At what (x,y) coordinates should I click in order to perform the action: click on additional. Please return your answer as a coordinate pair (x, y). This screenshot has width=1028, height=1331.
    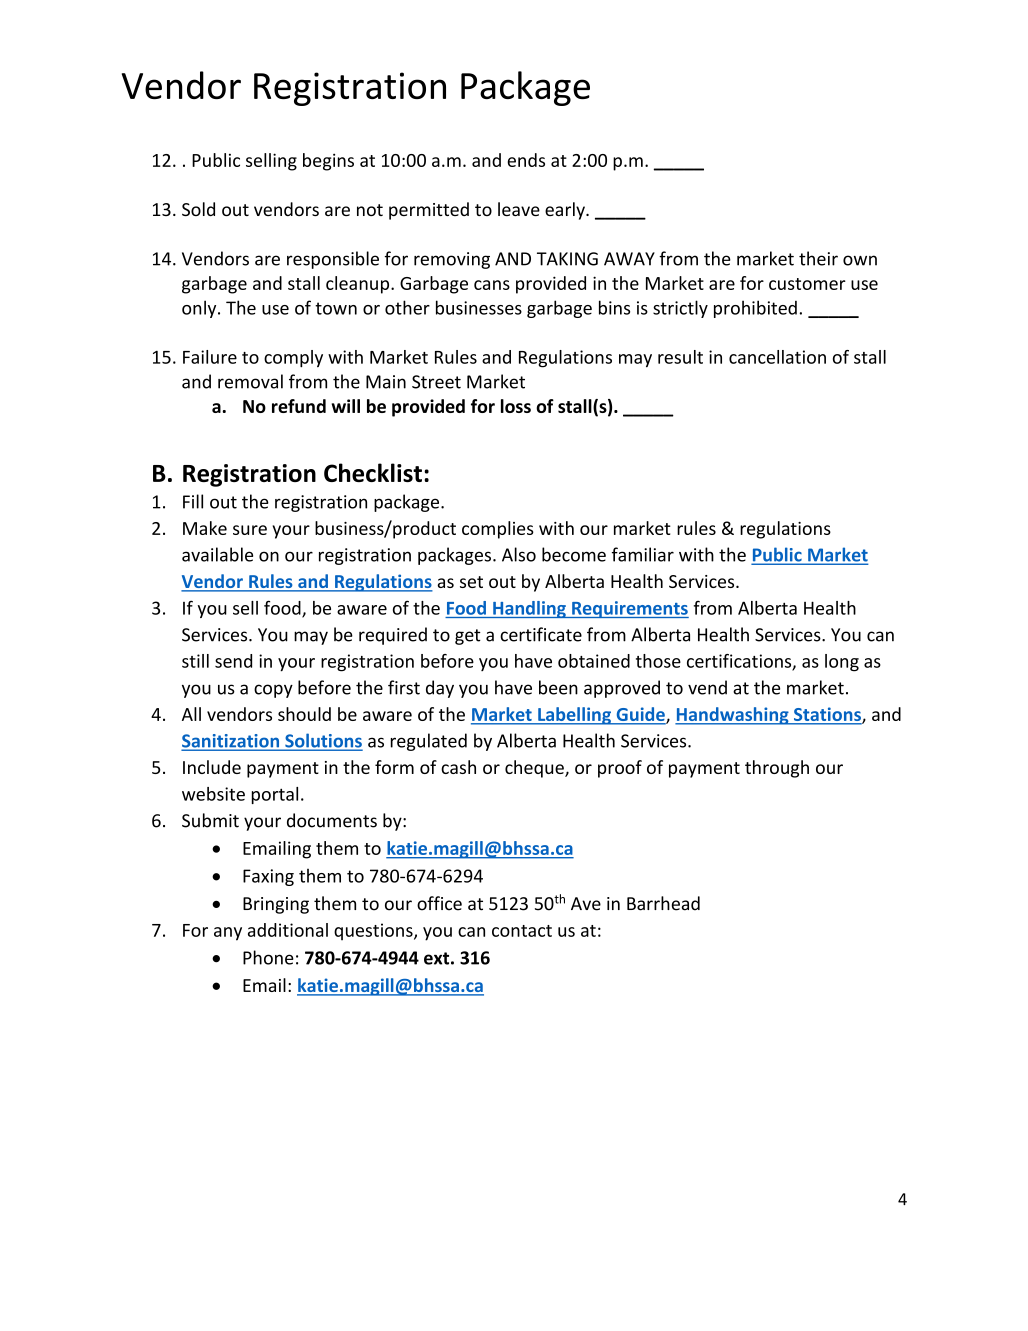
    Looking at the image, I should click on (288, 930).
